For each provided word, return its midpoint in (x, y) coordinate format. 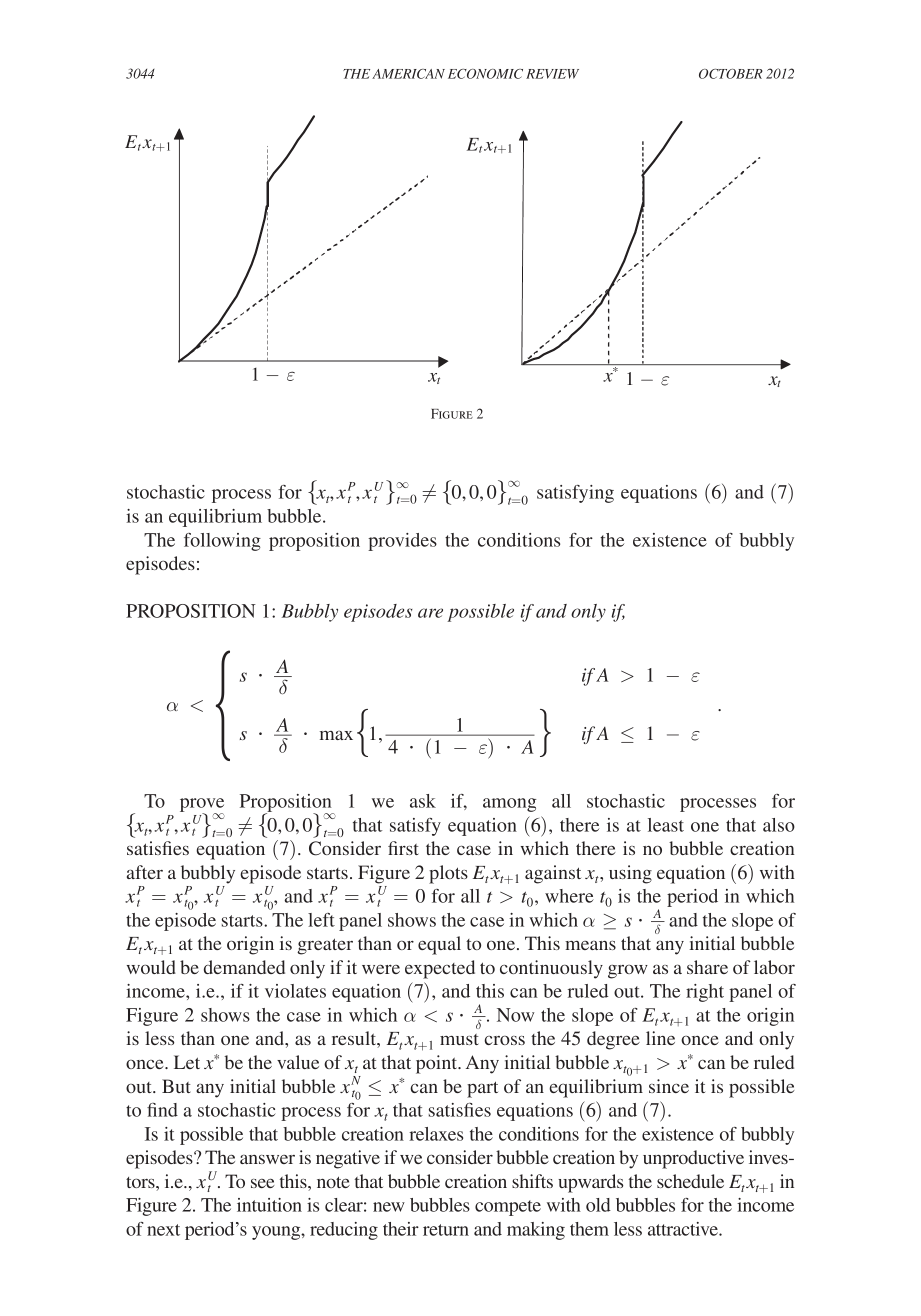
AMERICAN (408, 74)
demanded (244, 967)
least (666, 825)
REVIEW (552, 74)
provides (402, 542)
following (222, 542)
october (731, 74)
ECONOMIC (485, 74)
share (707, 967)
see (263, 1183)
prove (202, 806)
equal (439, 945)
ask (423, 801)
